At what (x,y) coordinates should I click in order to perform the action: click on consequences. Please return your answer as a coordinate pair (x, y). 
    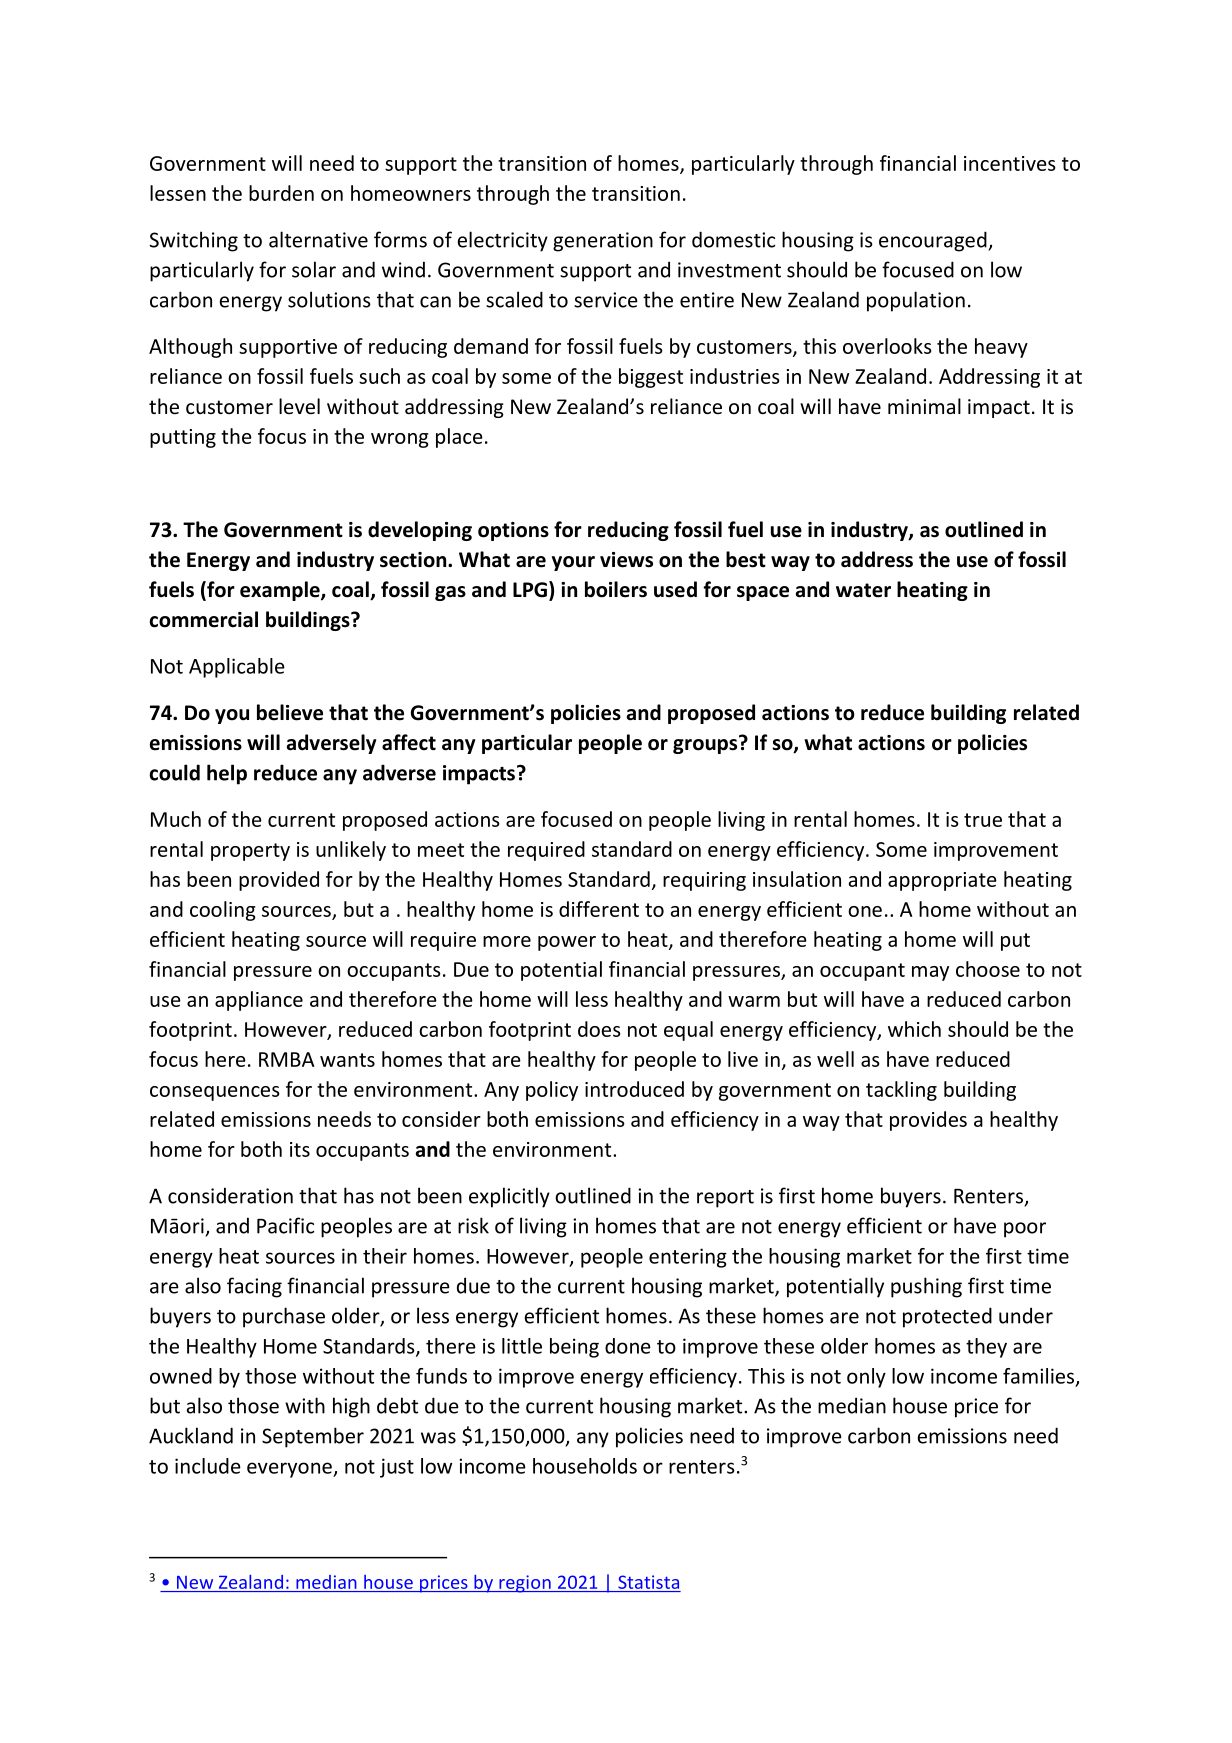
    Looking at the image, I should click on (215, 1093).
